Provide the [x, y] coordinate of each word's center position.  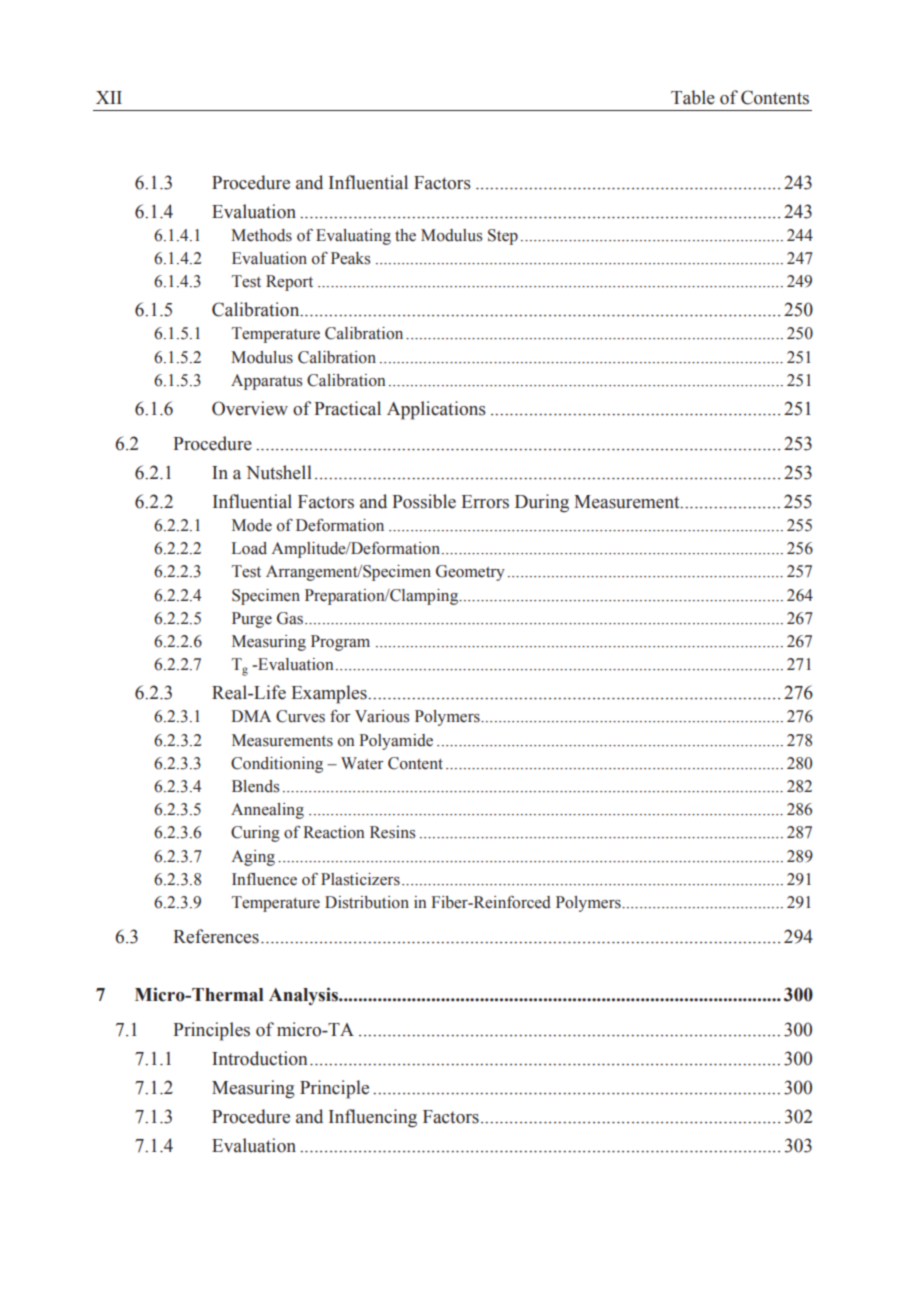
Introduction [260, 1058]
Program [340, 643]
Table [693, 97]
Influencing [373, 1118]
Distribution [367, 902]
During [542, 503]
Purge [252, 620]
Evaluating [353, 237]
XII [109, 97]
